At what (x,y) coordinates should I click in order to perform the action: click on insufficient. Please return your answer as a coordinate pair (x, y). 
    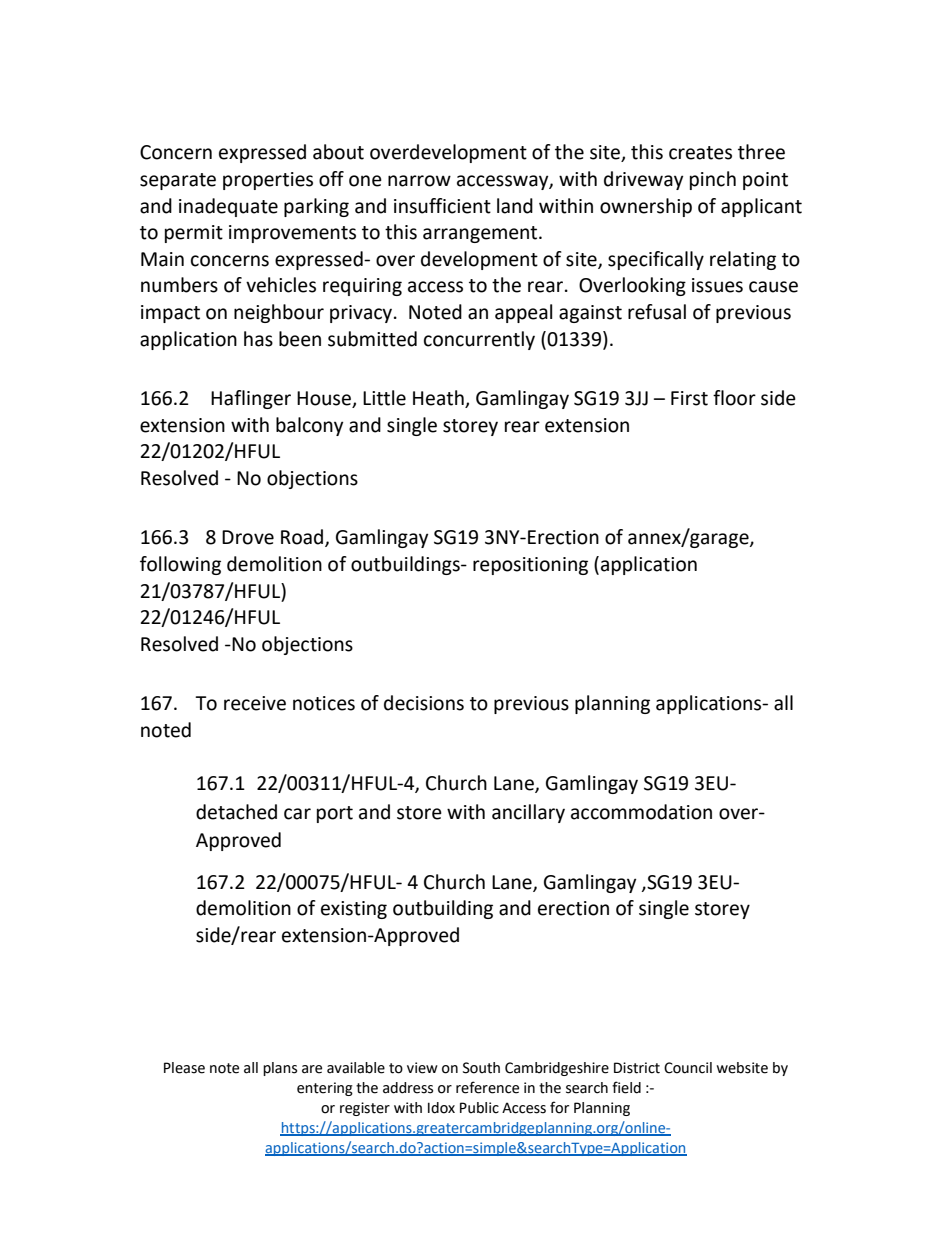
    Looking at the image, I should click on (442, 206).
